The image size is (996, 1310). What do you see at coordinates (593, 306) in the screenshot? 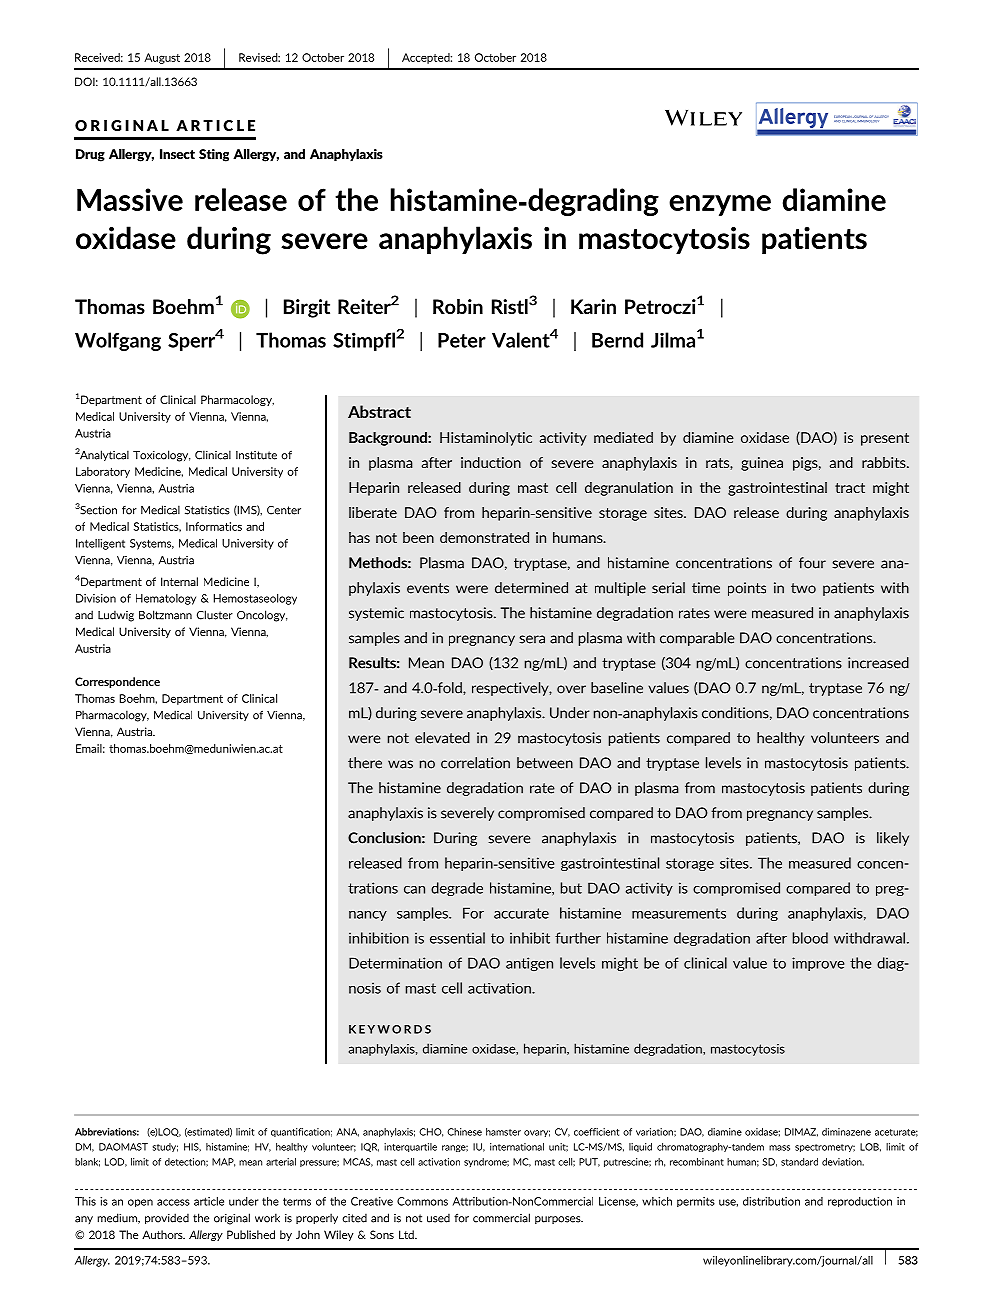
I see `Karin` at bounding box center [593, 306].
